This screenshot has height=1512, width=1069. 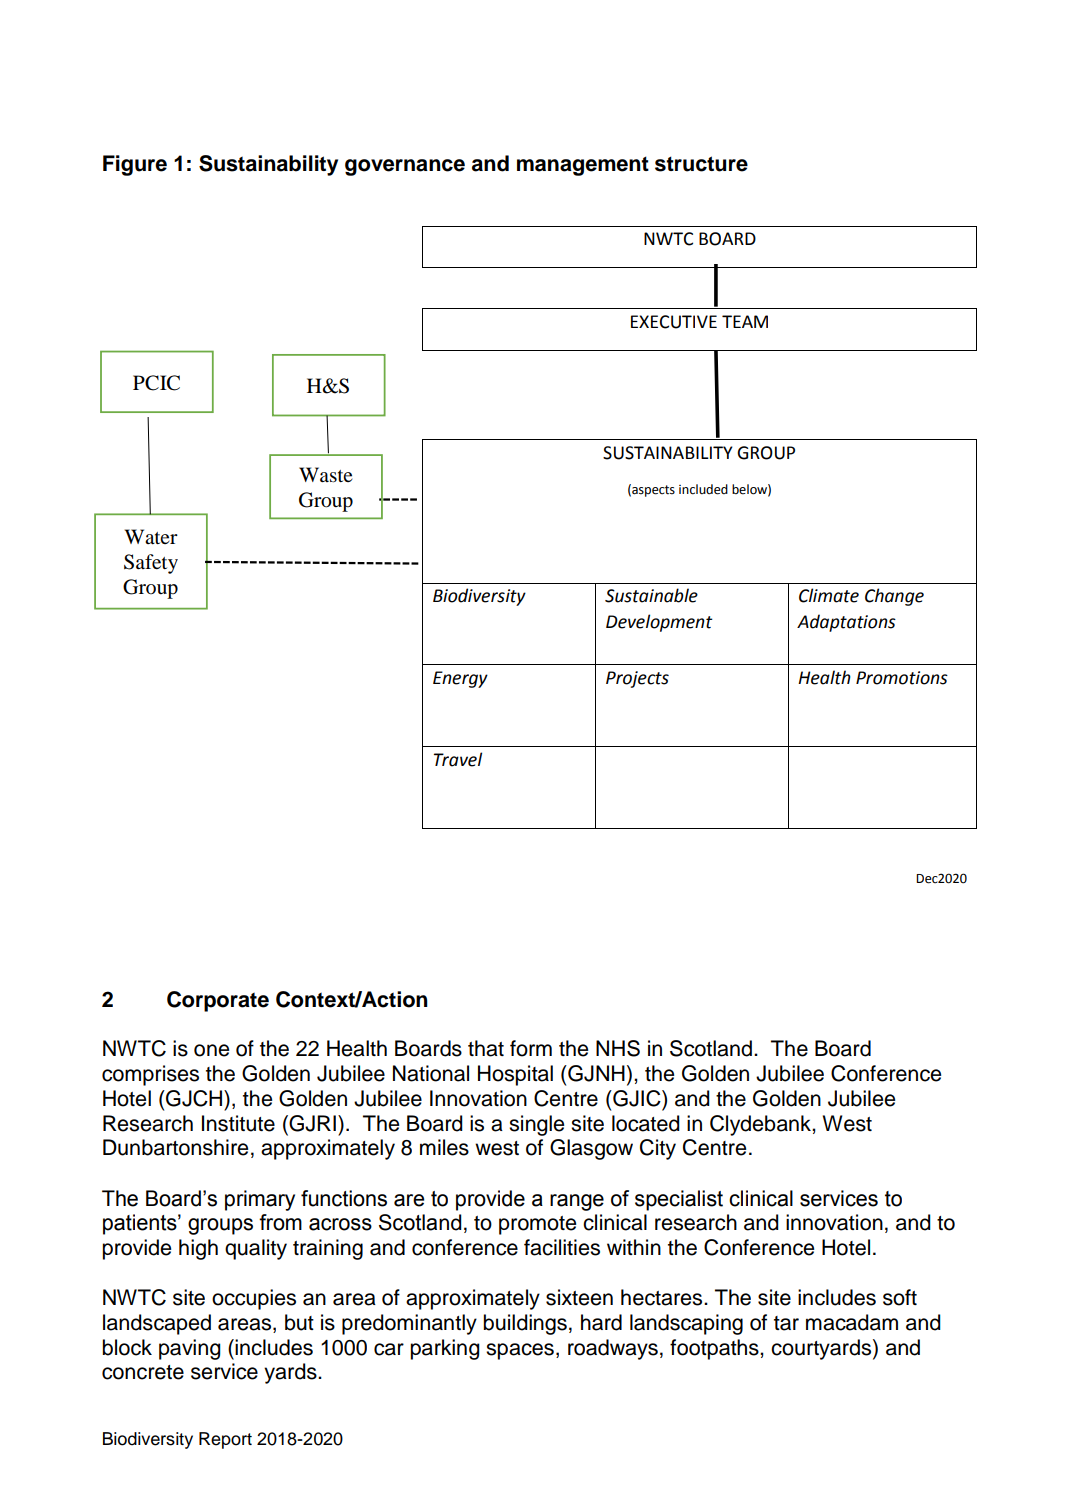 I want to click on Institute, so click(x=238, y=1123).
